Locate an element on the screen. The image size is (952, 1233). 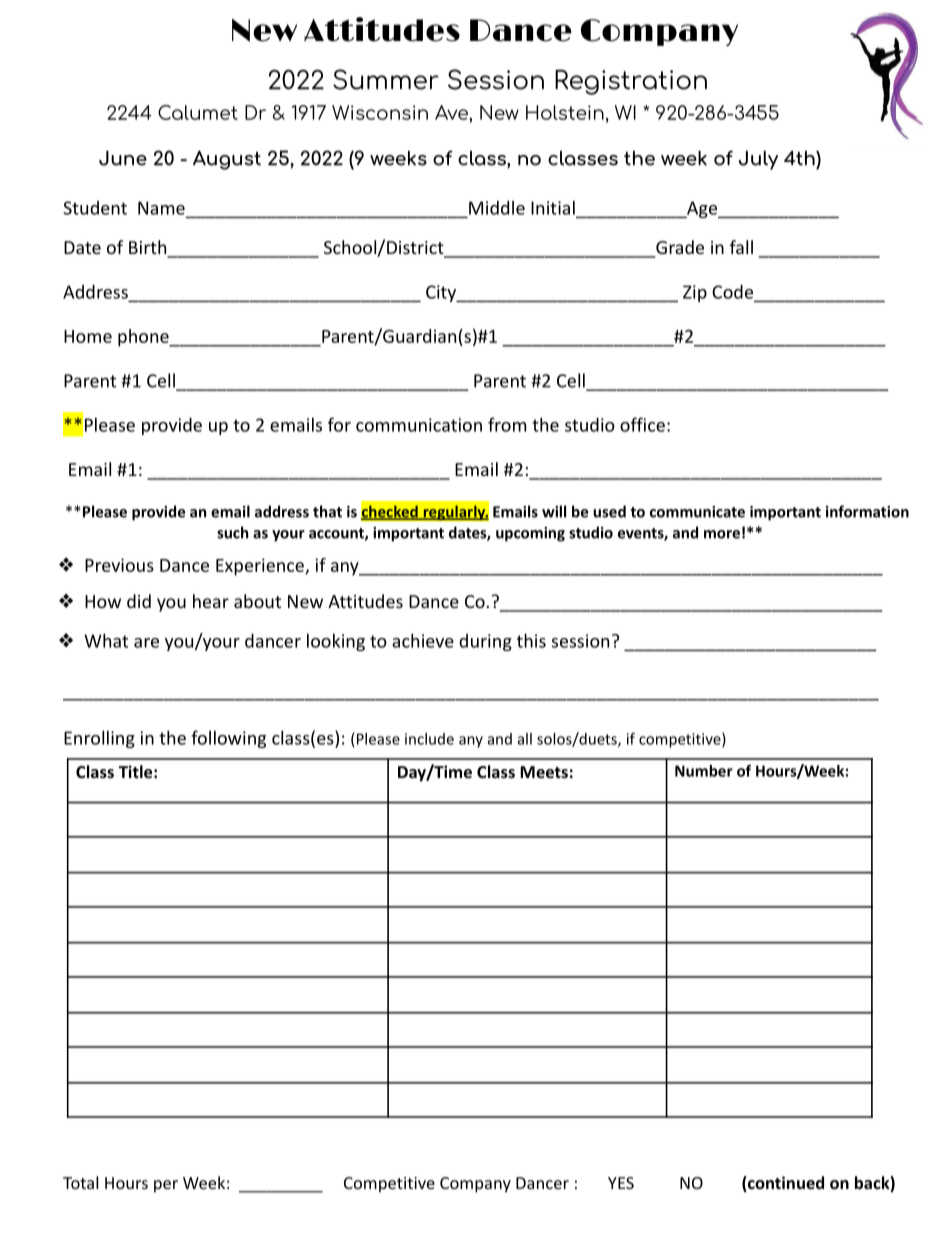
more is located at coordinates (722, 534).
